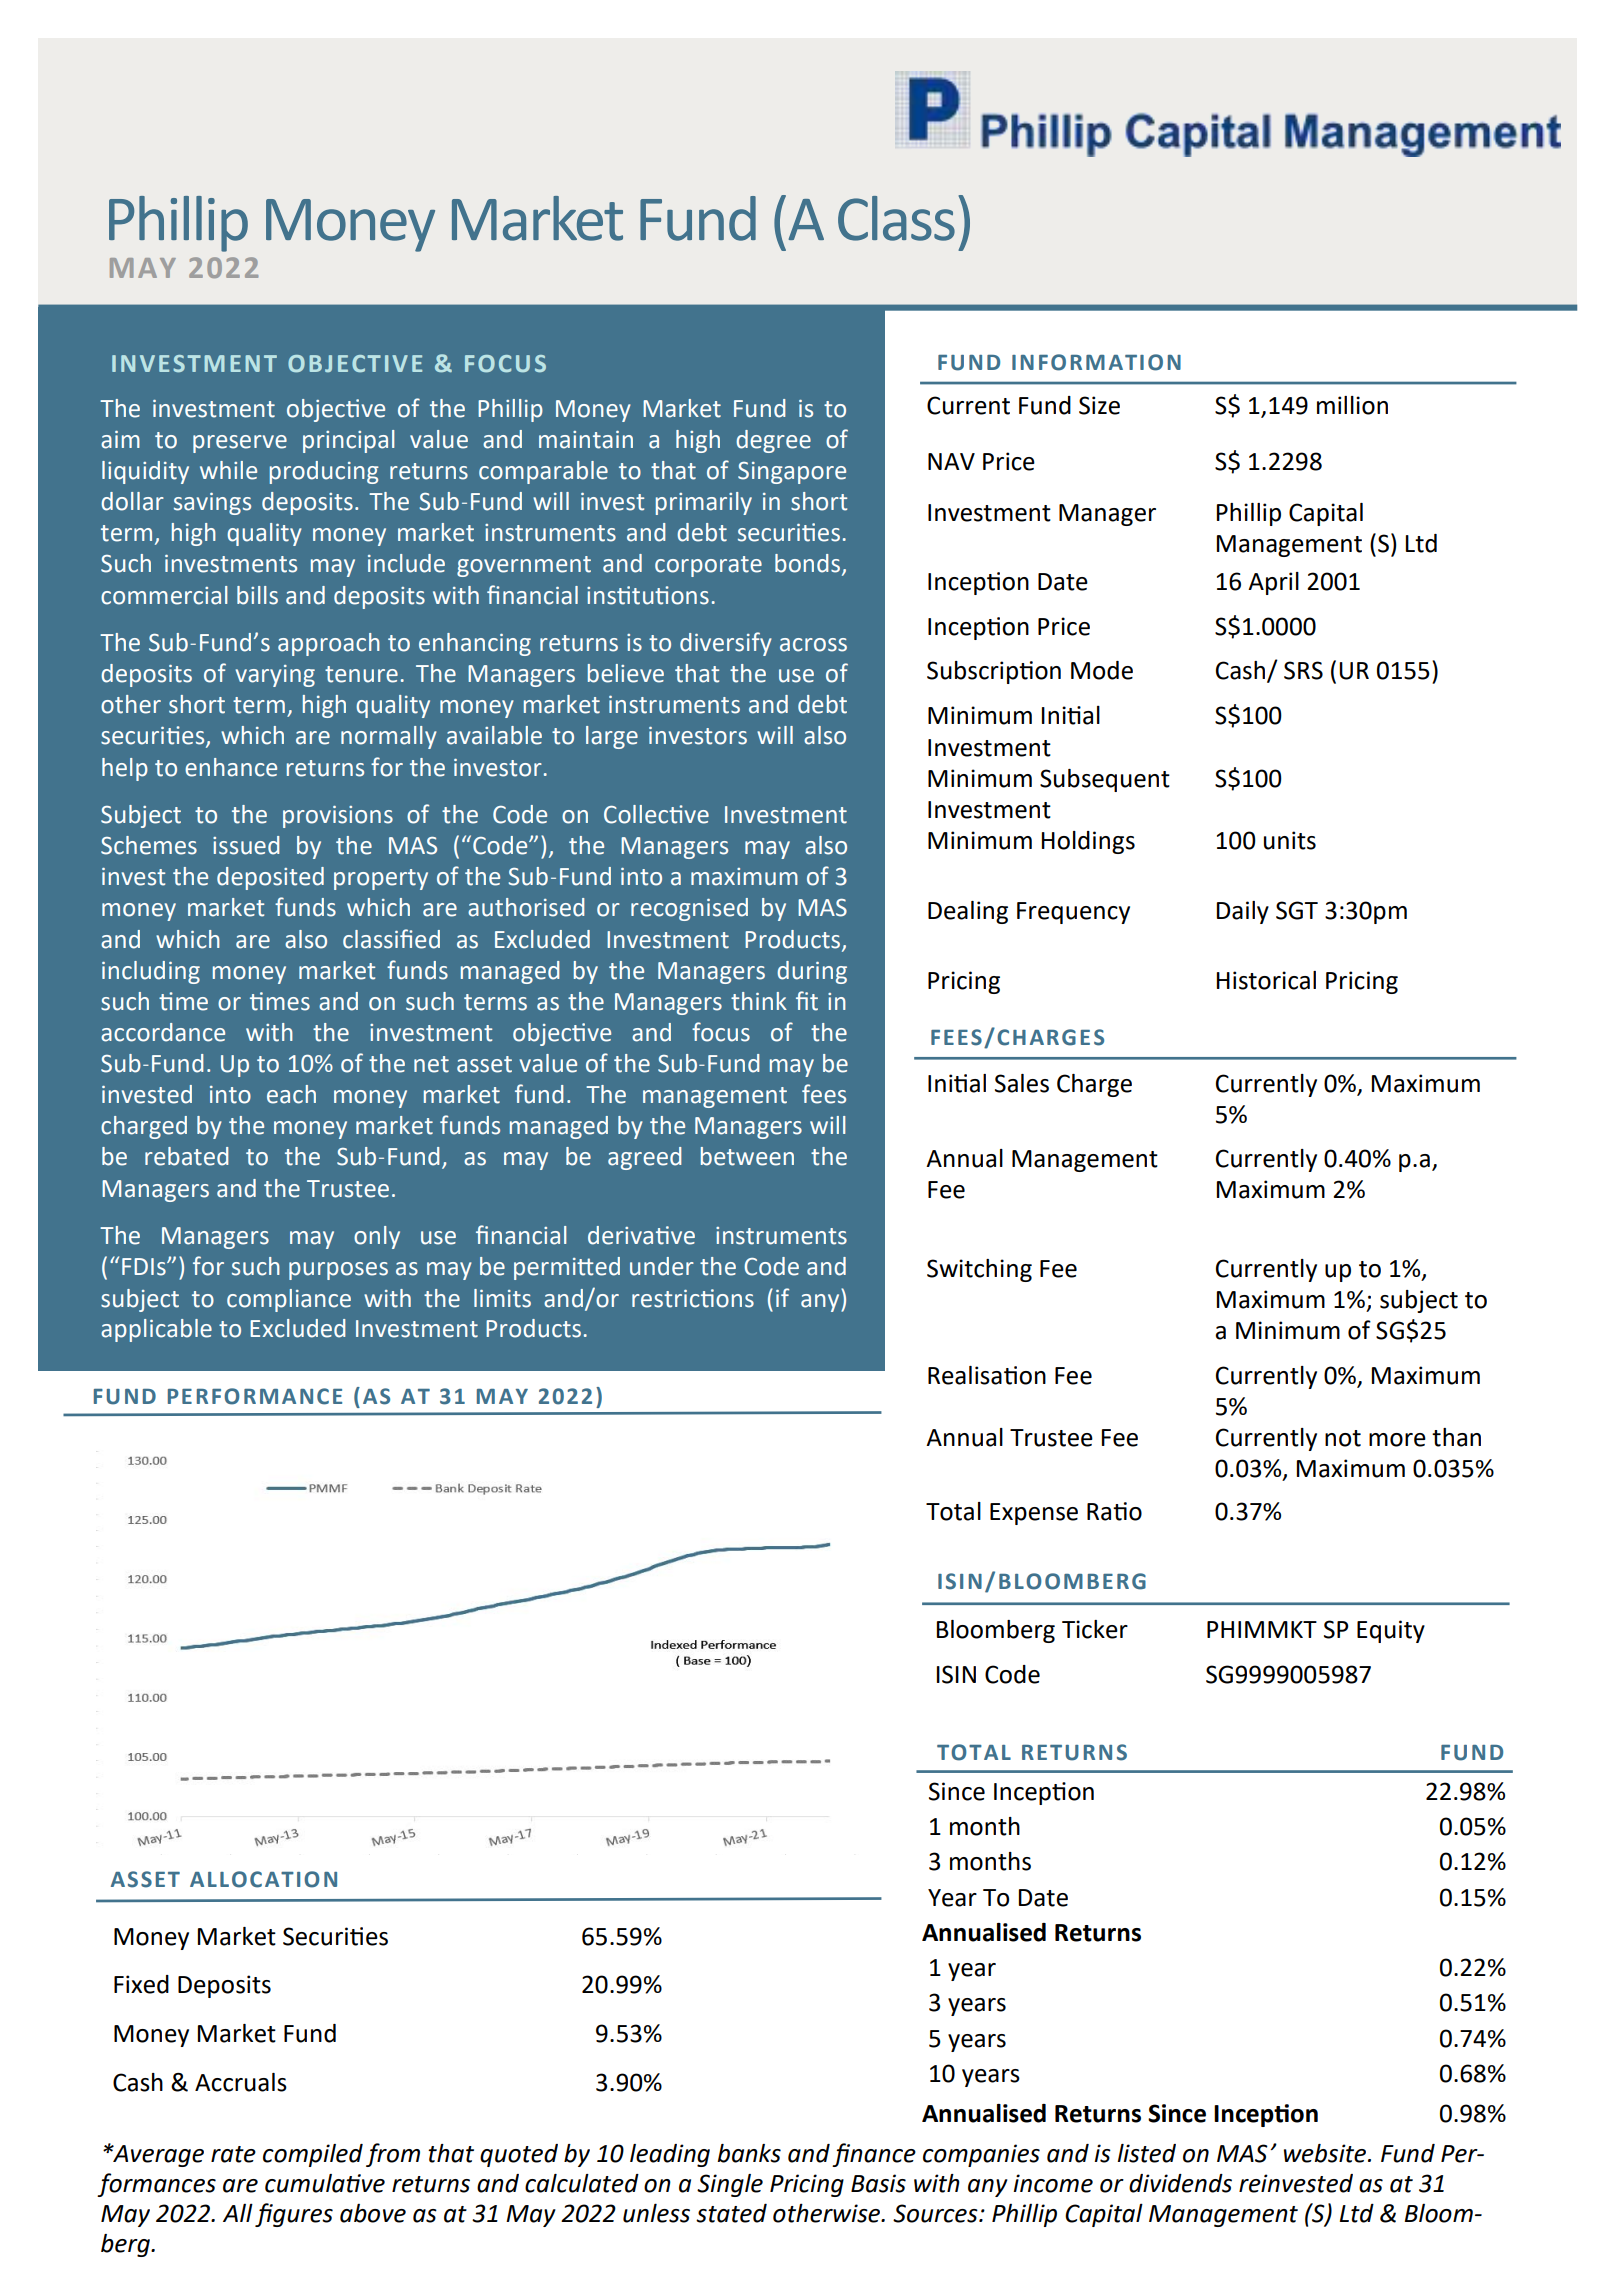 Image resolution: width=1616 pixels, height=2285 pixels. I want to click on million, so click(1352, 405).
